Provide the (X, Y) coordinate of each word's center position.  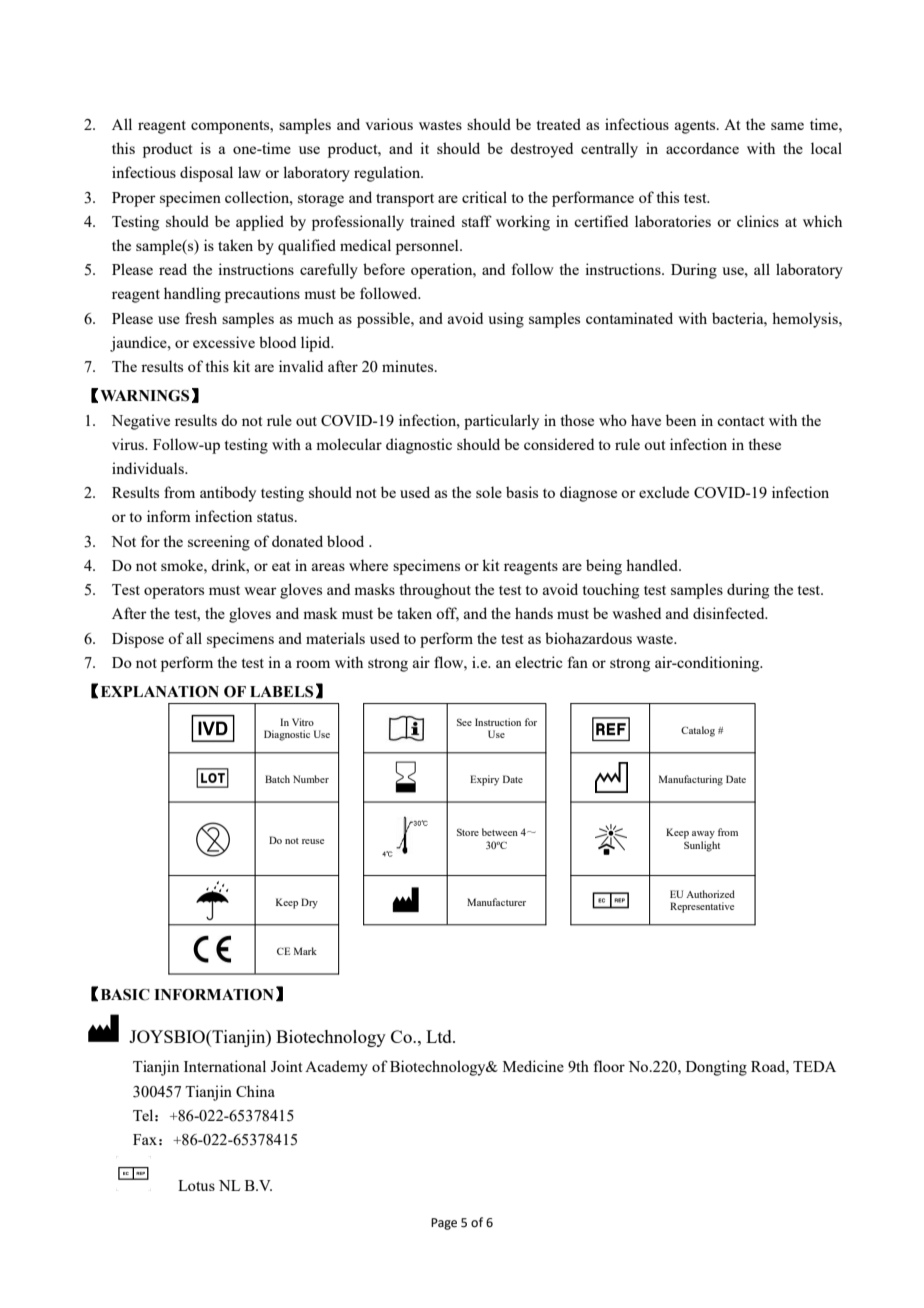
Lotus (196, 1185)
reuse (313, 841)
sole (489, 492)
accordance (702, 148)
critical (484, 197)
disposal (206, 174)
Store (468, 832)
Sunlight (702, 846)
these (765, 444)
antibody (228, 494)
